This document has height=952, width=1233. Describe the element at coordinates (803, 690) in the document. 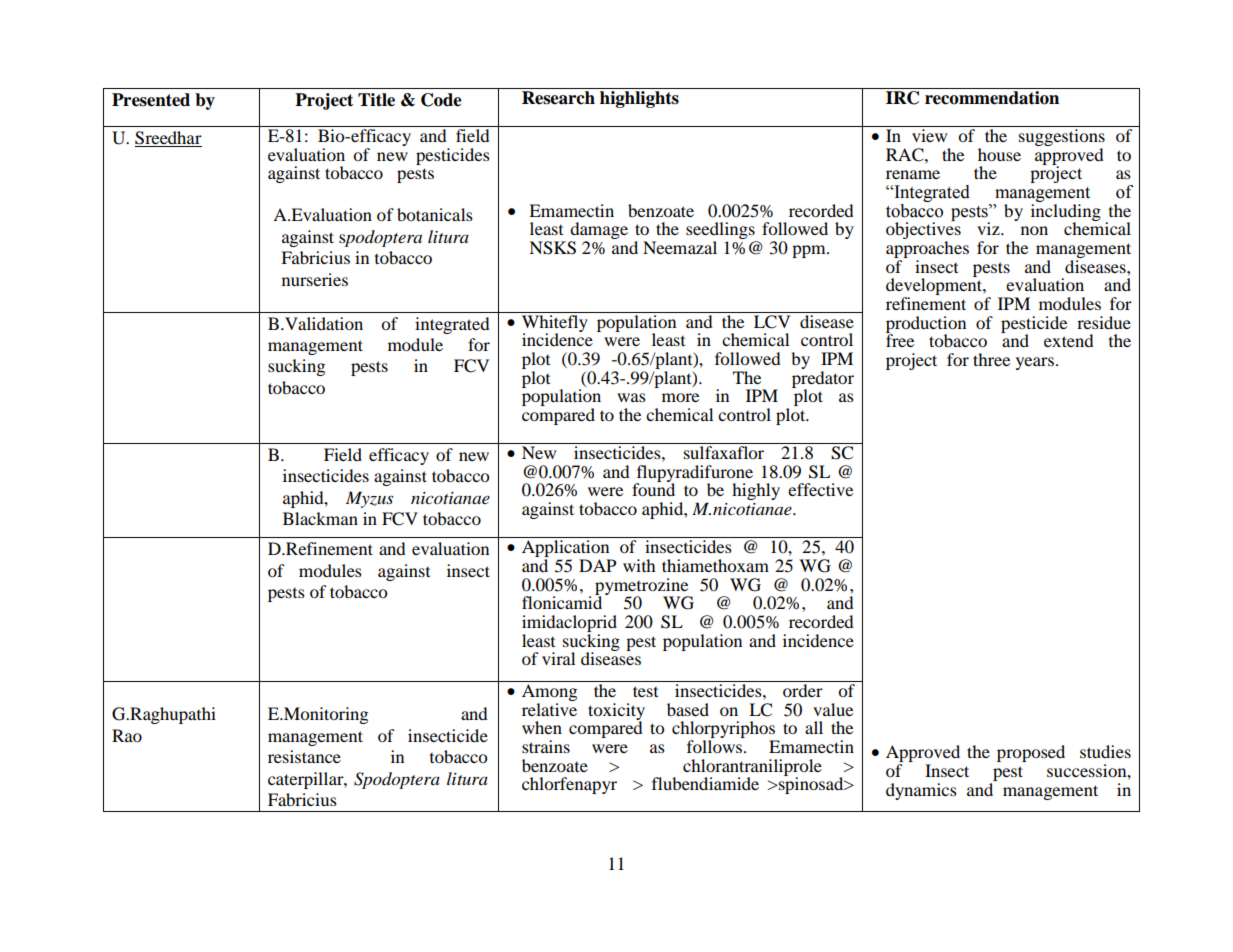

I see `order` at that location.
